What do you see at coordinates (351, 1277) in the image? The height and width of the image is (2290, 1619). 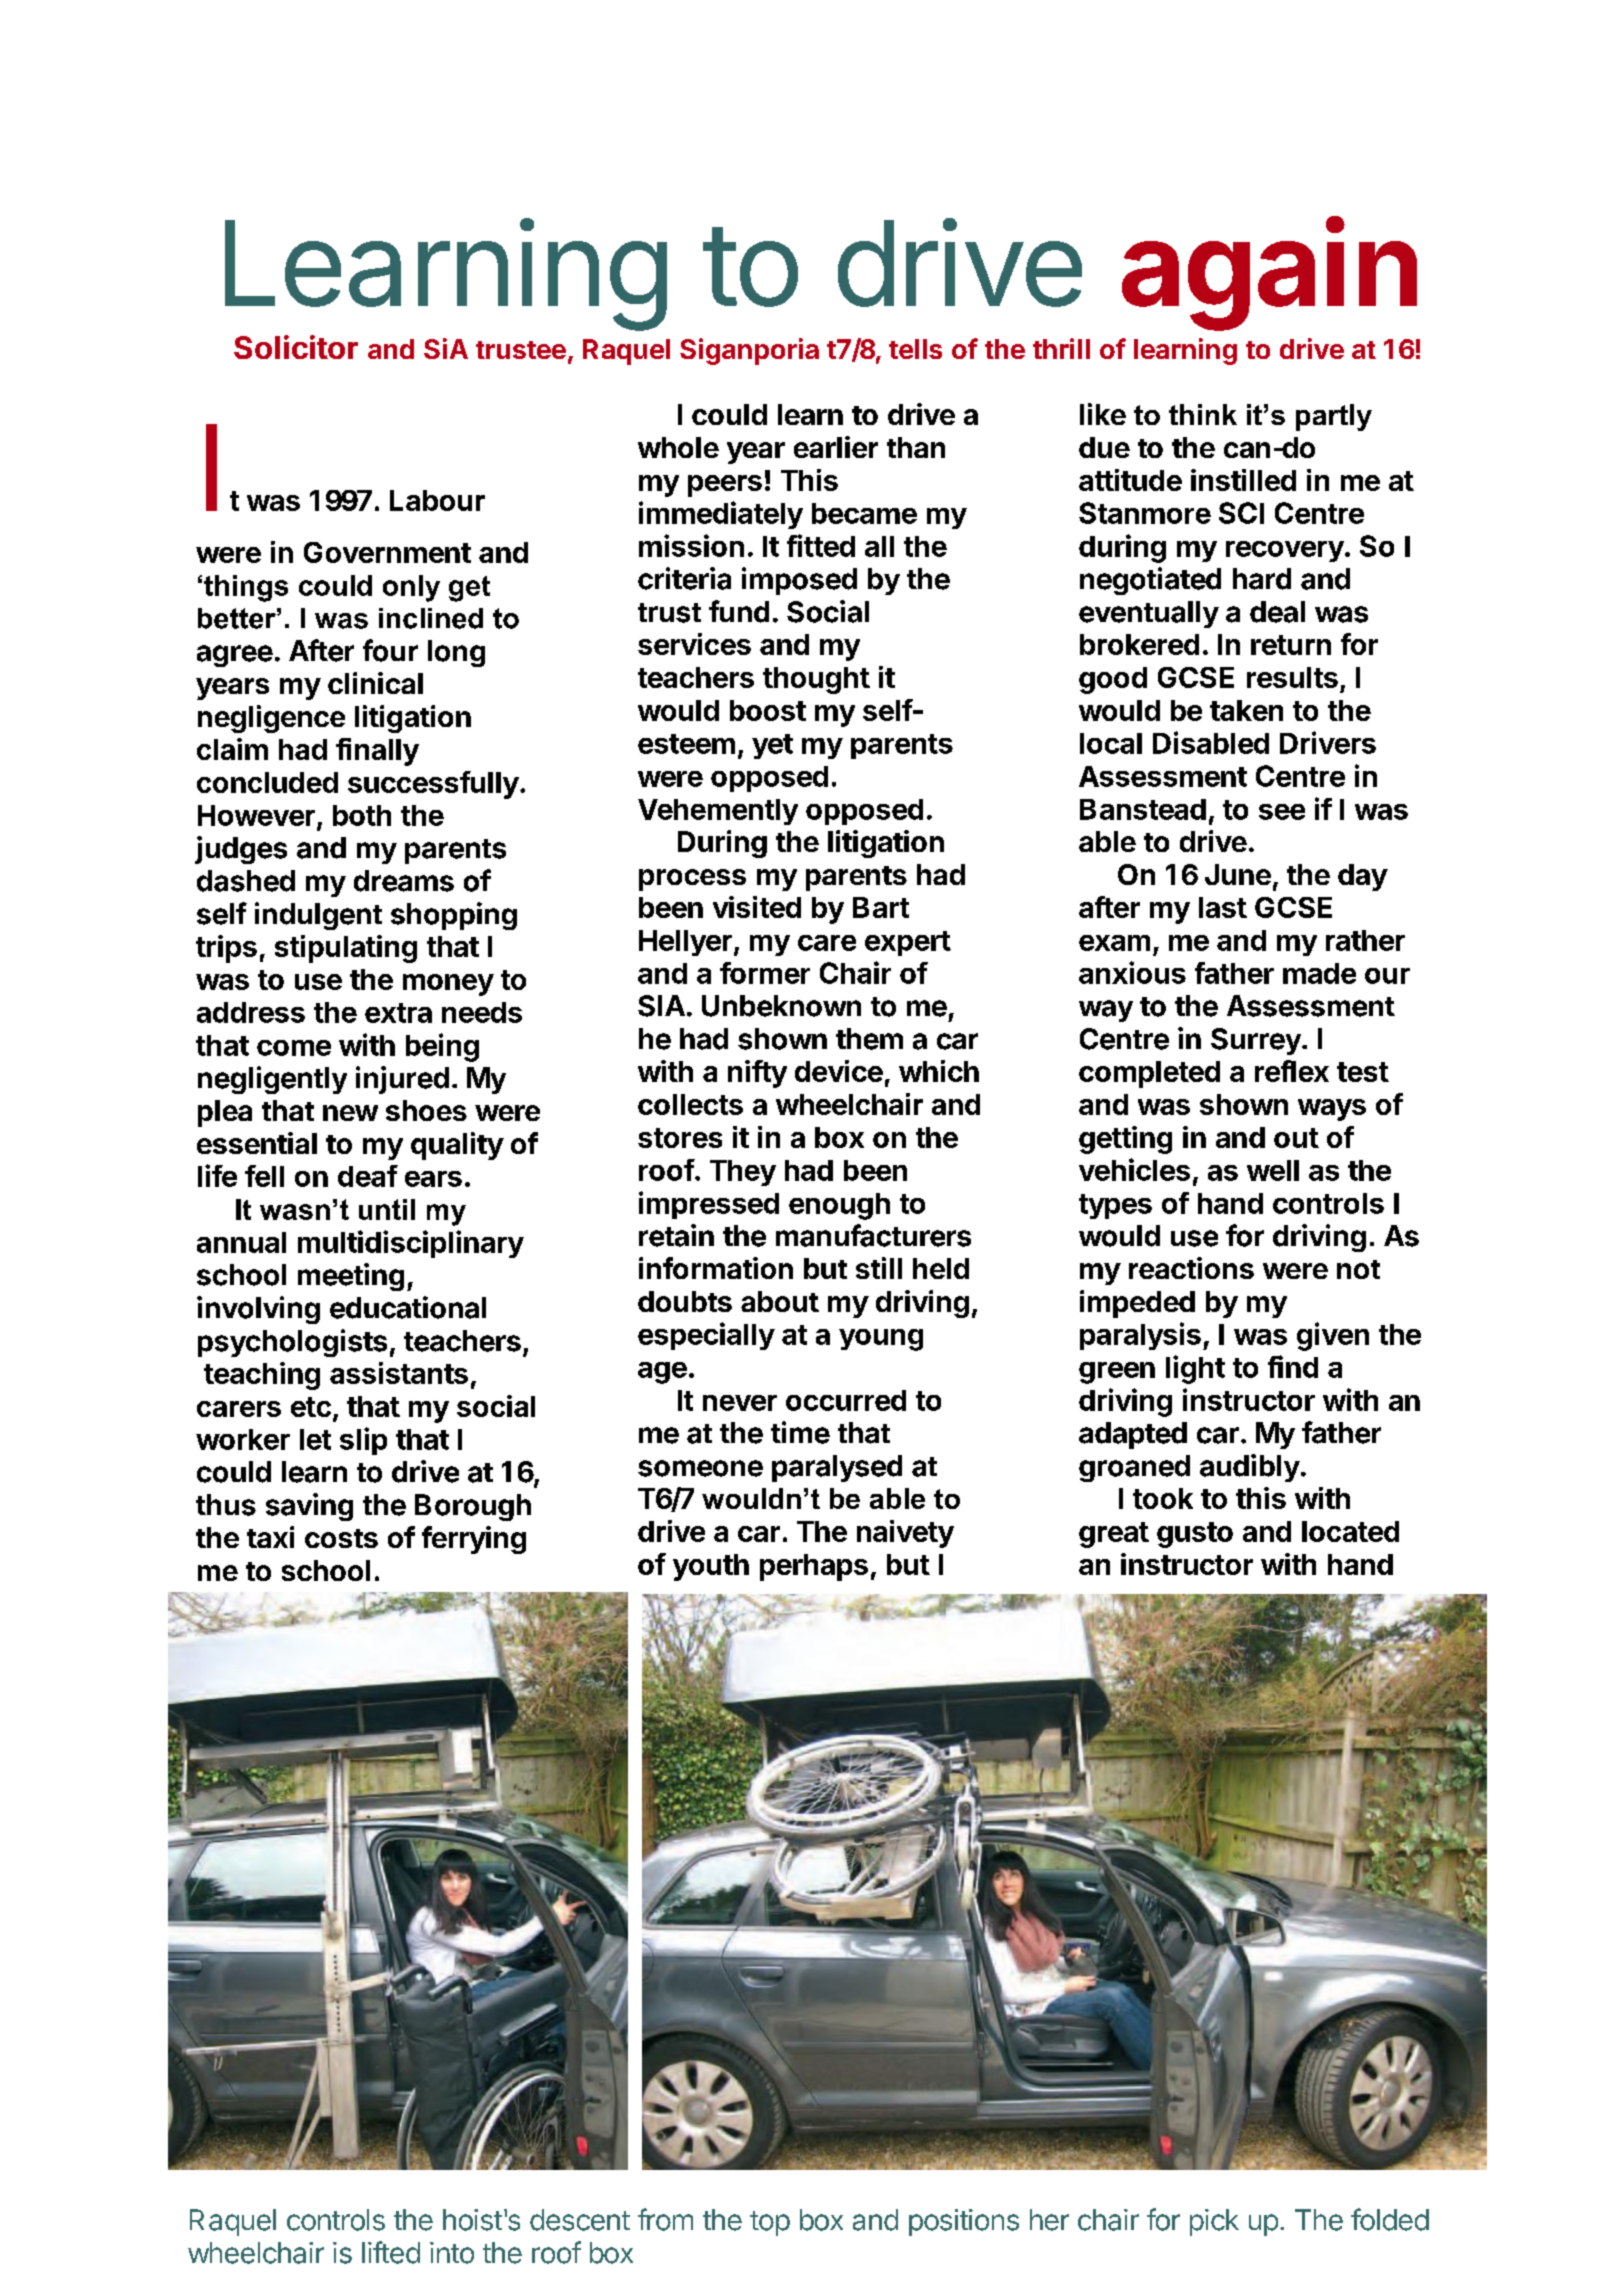 I see `meeting` at bounding box center [351, 1277].
